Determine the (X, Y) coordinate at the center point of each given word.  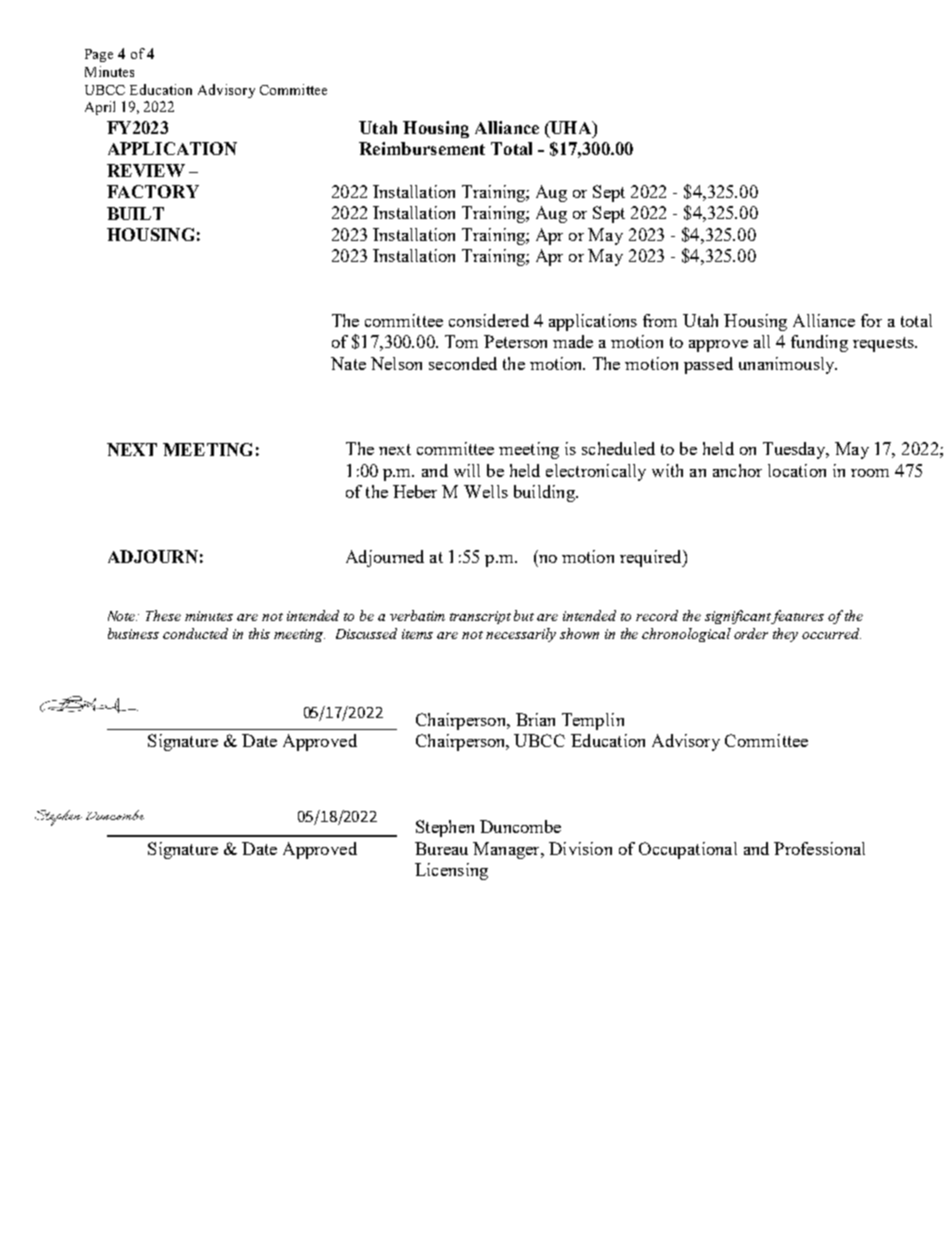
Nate (348, 363)
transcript (480, 617)
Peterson (515, 341)
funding (819, 343)
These (163, 615)
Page (99, 55)
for (871, 320)
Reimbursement (422, 148)
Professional (819, 848)
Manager (507, 850)
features (797, 617)
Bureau (441, 848)
